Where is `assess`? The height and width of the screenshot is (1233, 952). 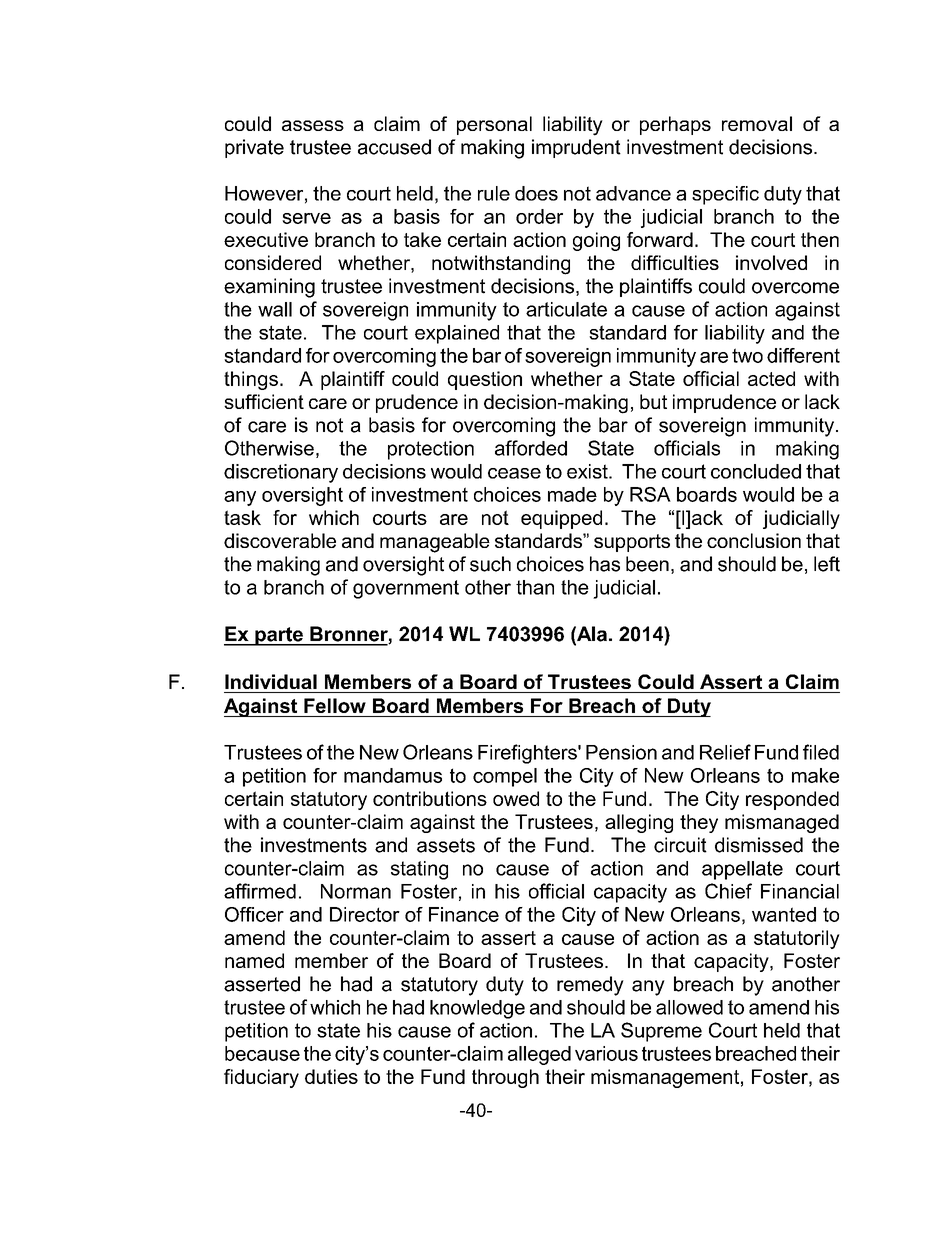
assess is located at coordinates (313, 125).
